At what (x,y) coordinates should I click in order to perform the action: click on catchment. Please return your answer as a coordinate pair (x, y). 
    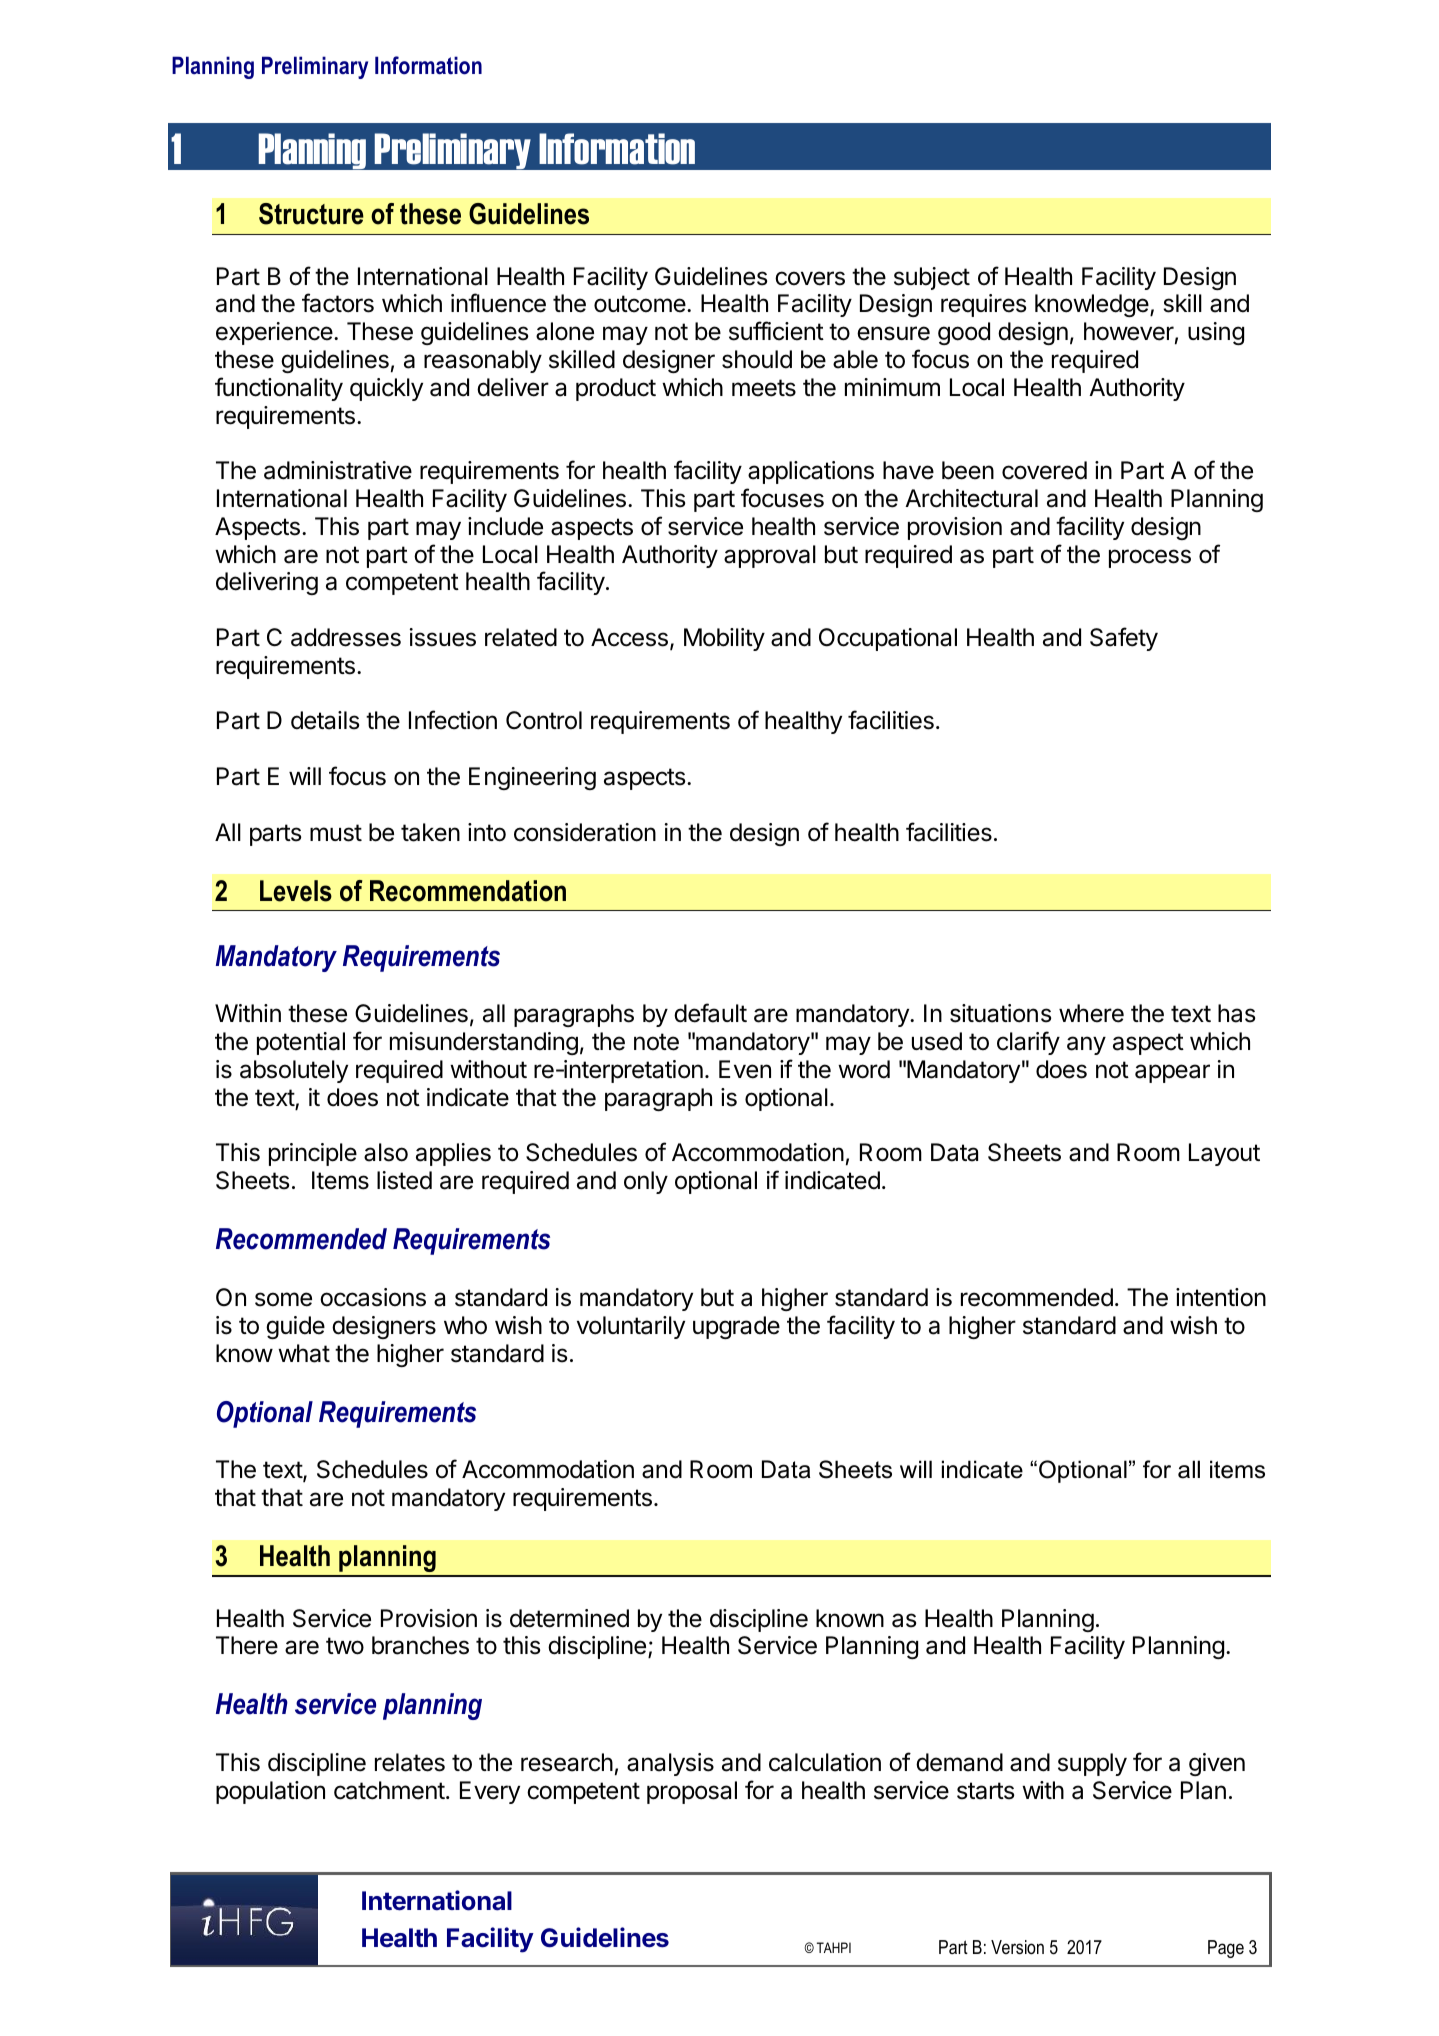
    Looking at the image, I should click on (389, 1790).
